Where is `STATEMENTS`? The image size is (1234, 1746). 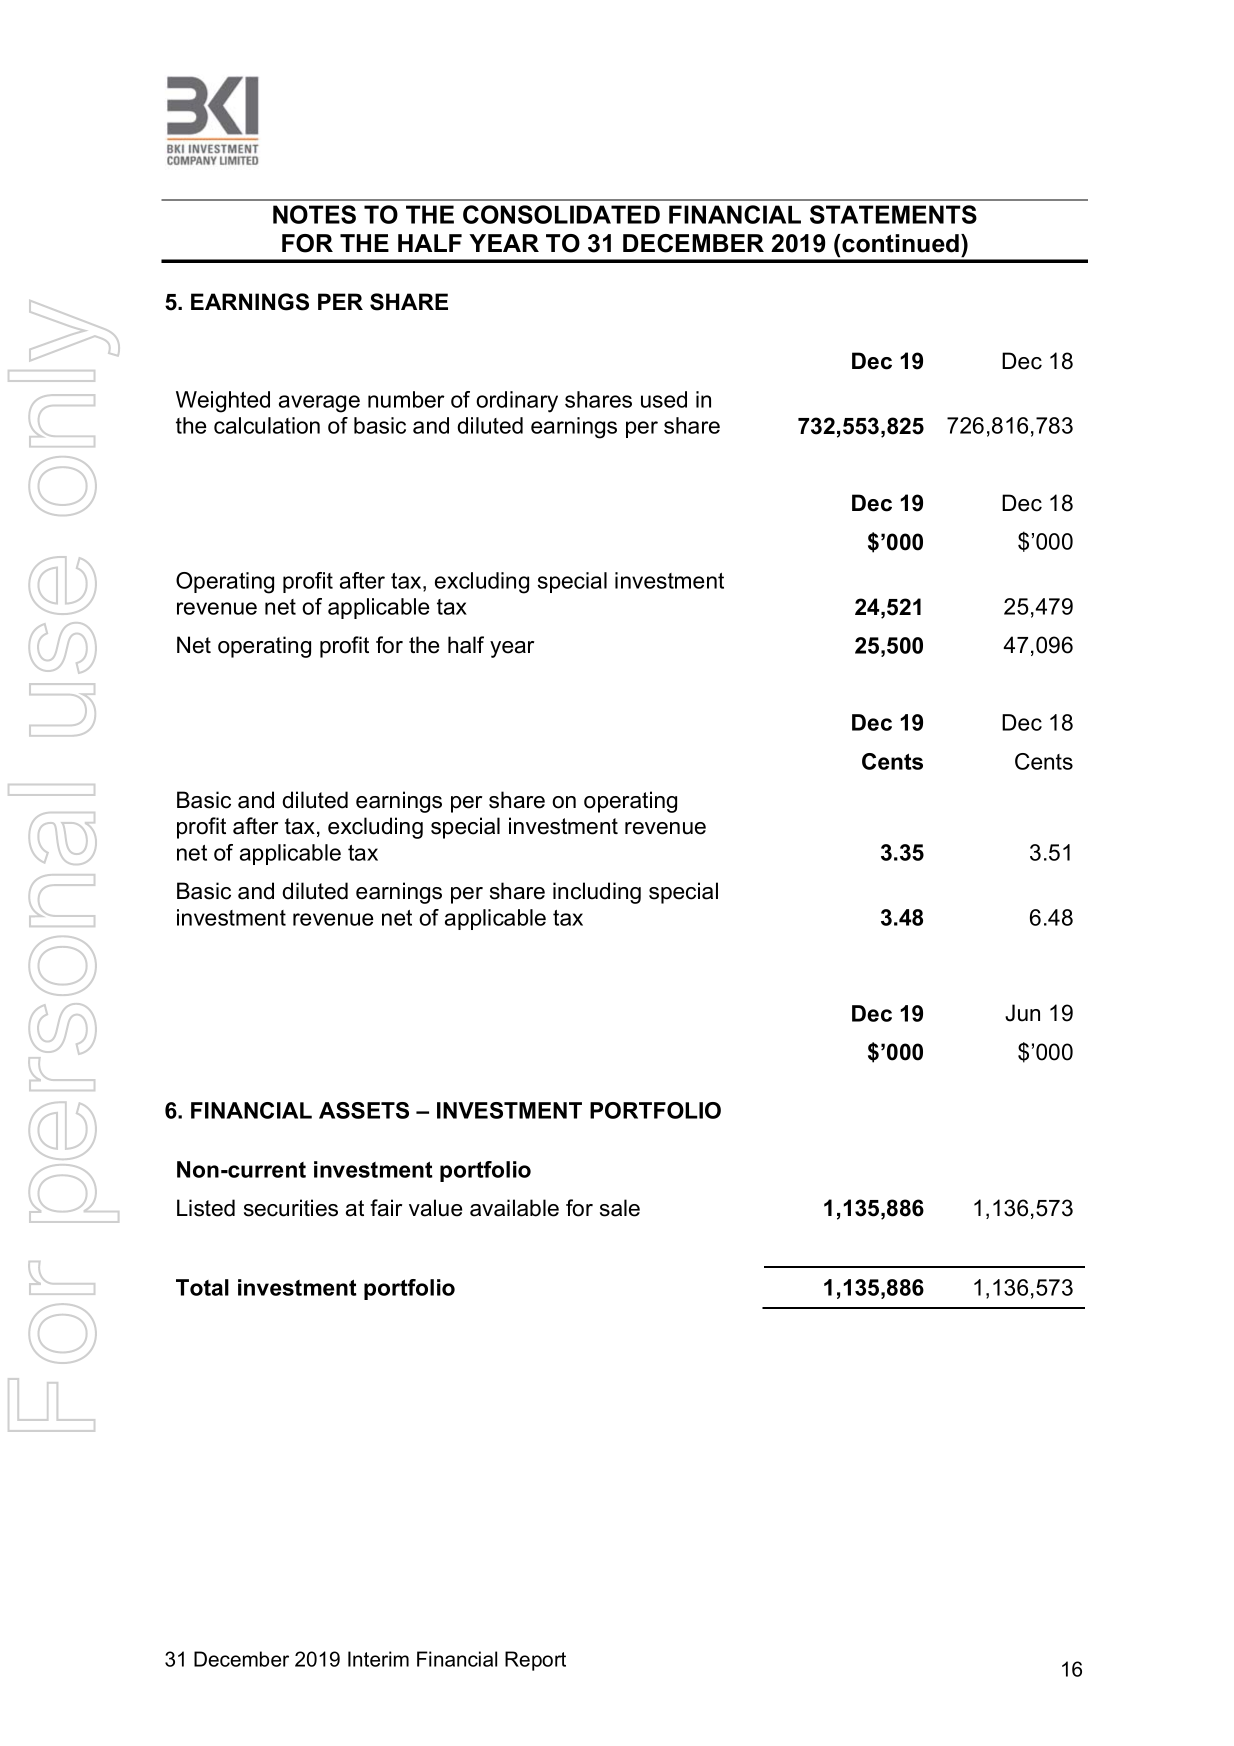
STATEMENTS is located at coordinates (893, 214).
